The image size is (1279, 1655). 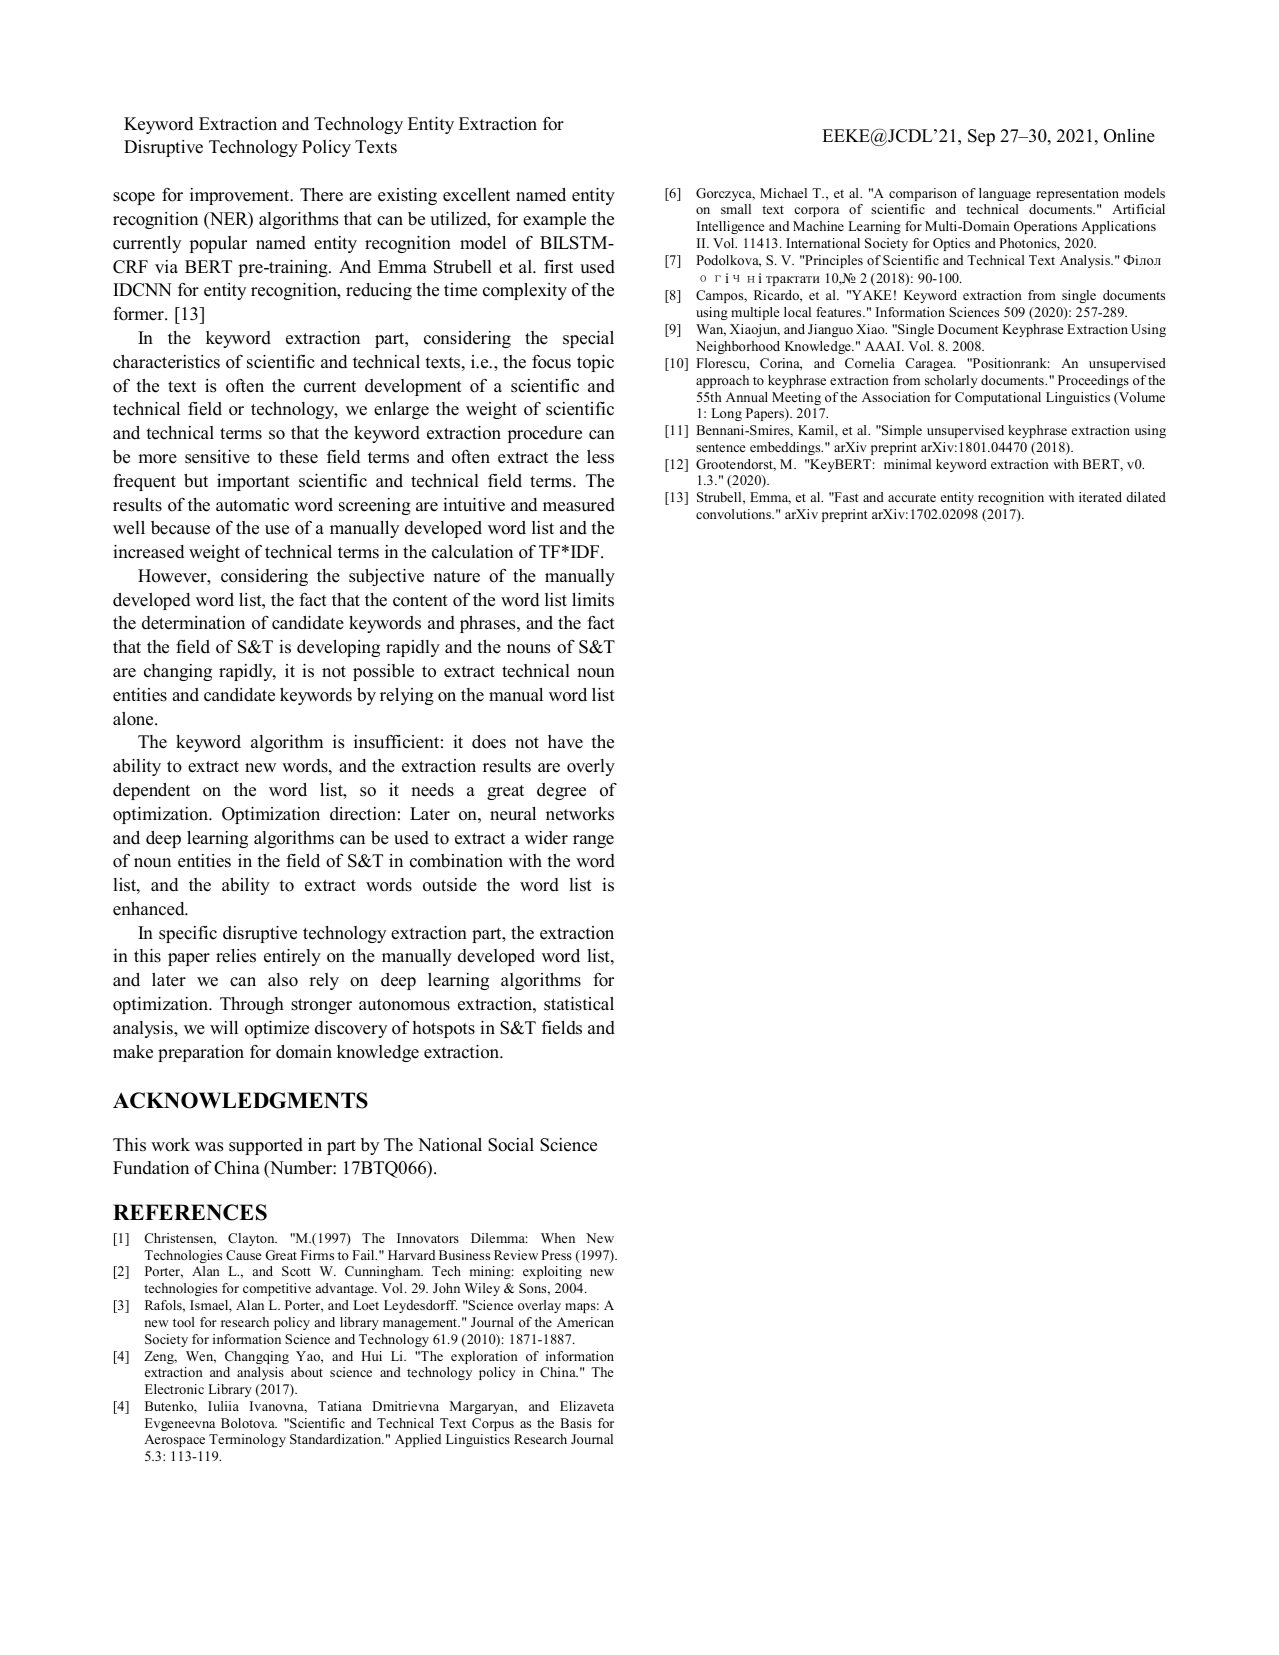 I want to click on language, so click(x=1005, y=194).
